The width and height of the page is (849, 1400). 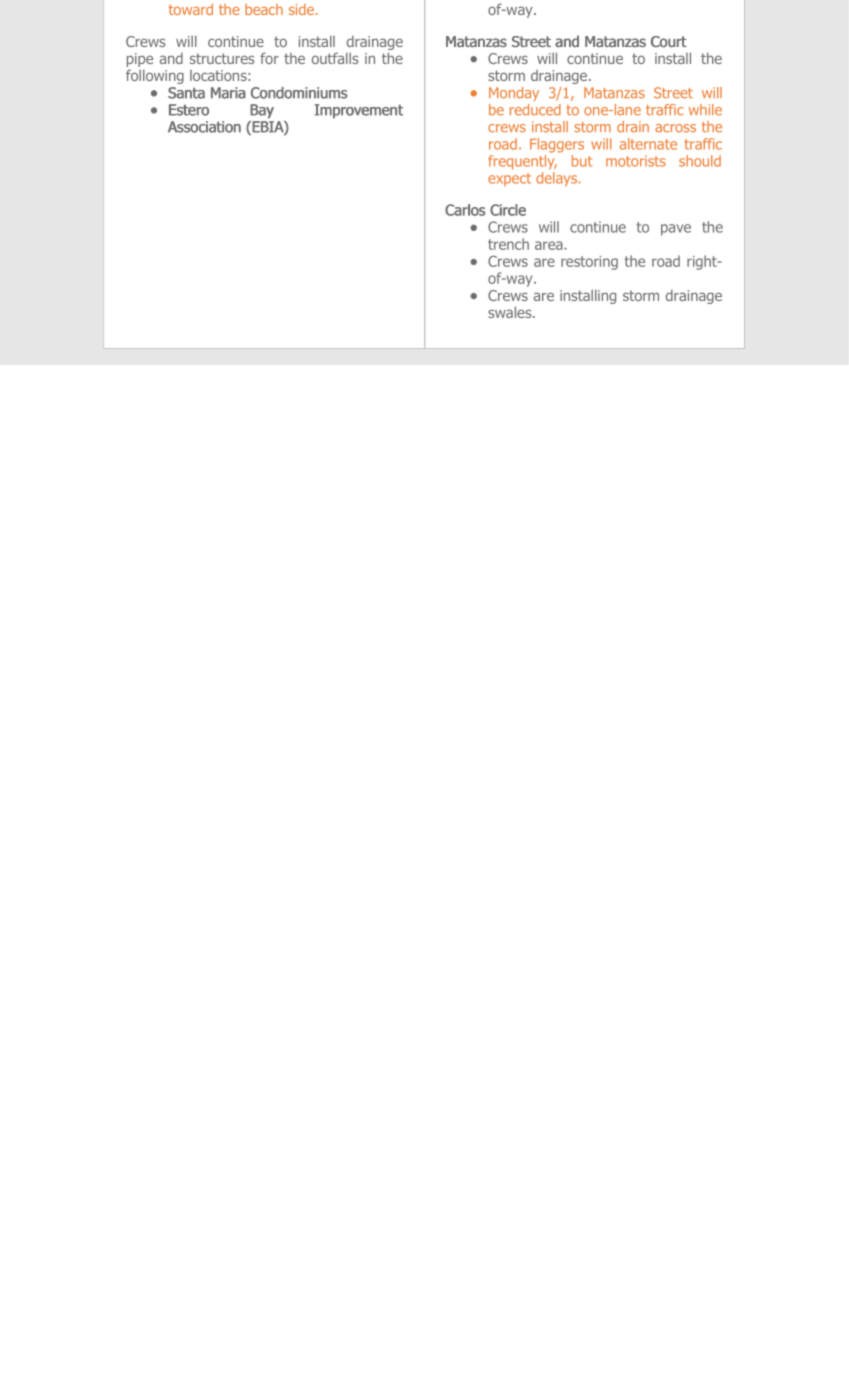 I want to click on frequently, so click(x=522, y=161).
